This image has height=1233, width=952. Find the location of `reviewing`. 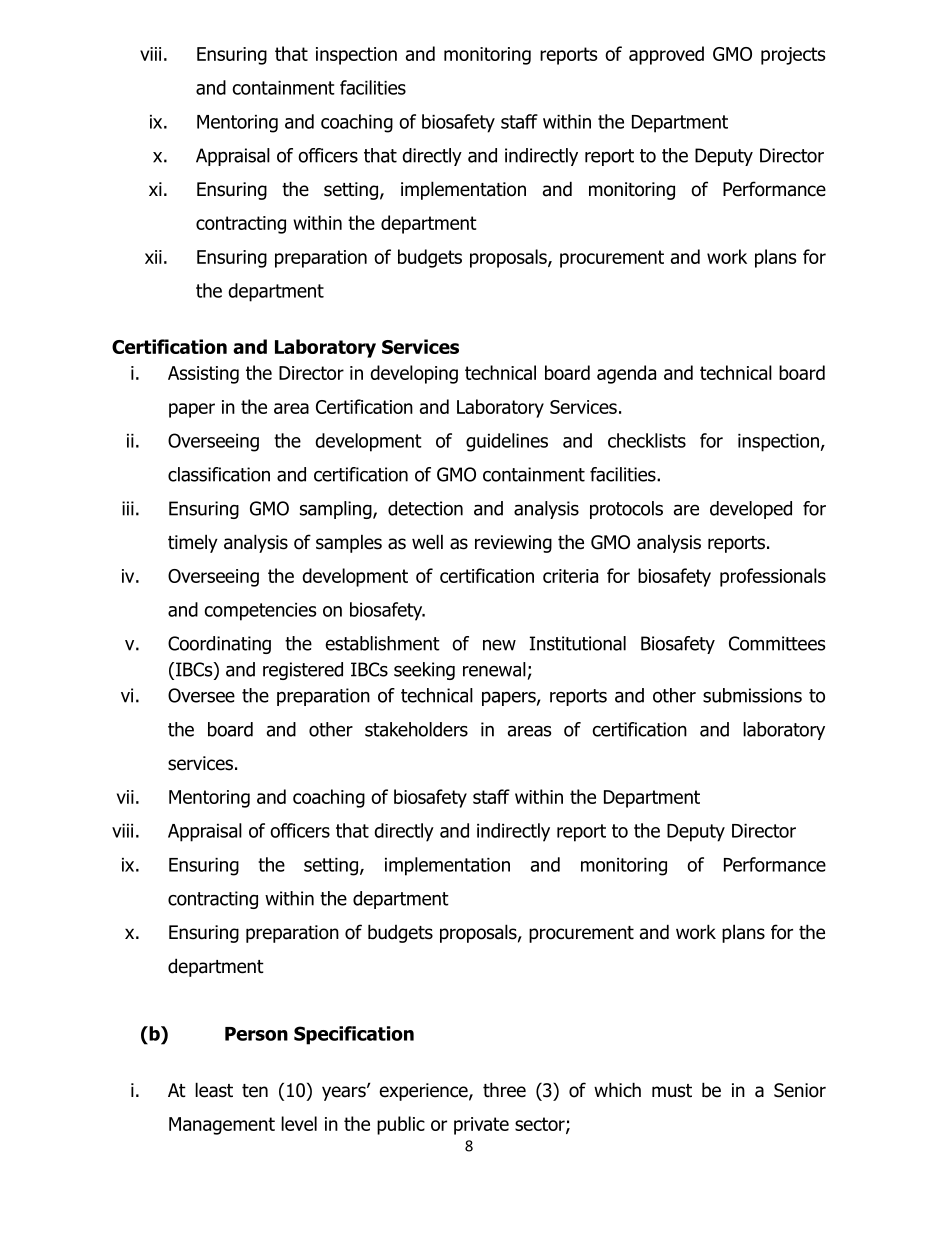

reviewing is located at coordinates (513, 544).
